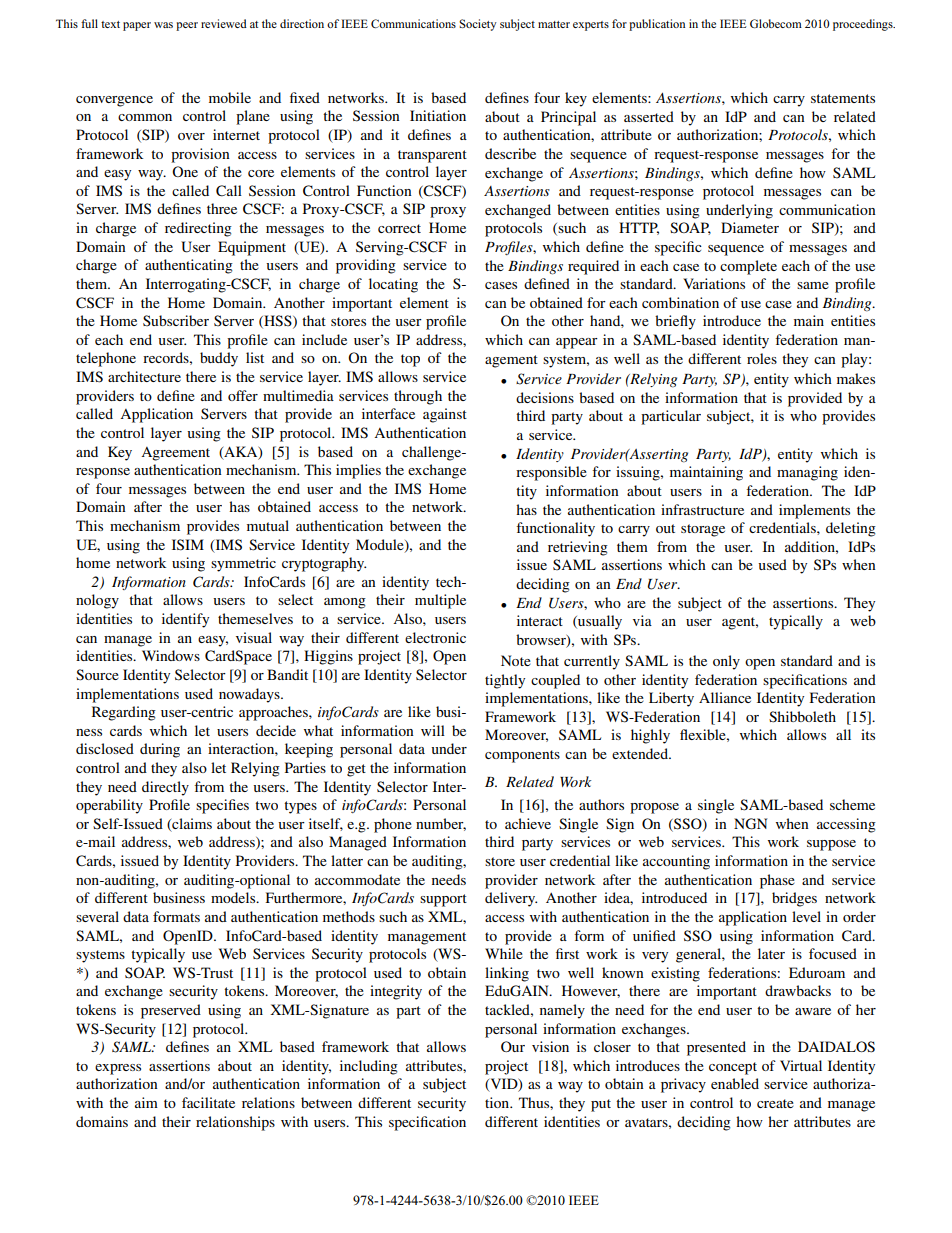 This document has height=1233, width=952. I want to click on facilitate, so click(208, 1102).
